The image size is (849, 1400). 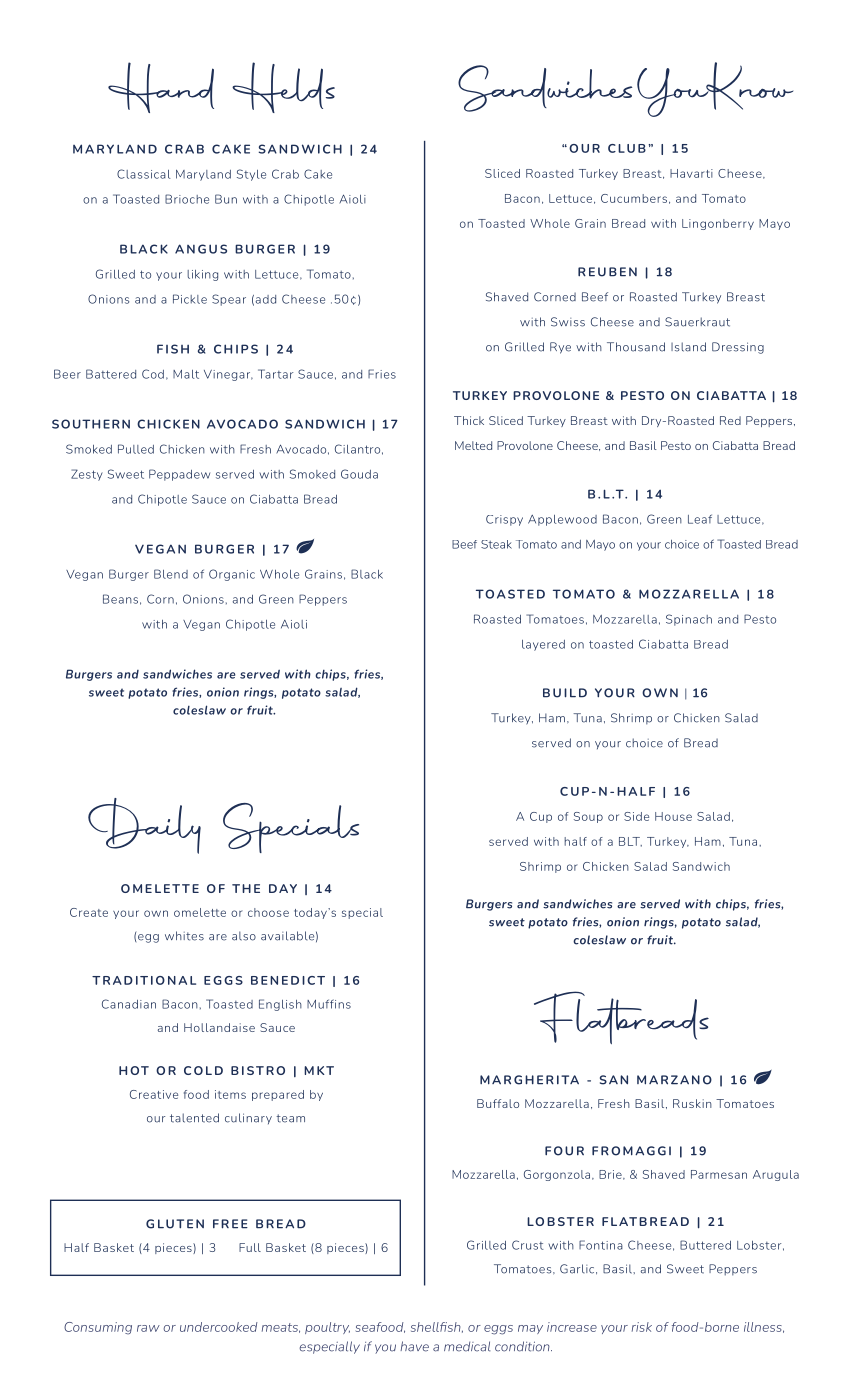 What do you see at coordinates (251, 175) in the page?
I see `Style` at bounding box center [251, 175].
